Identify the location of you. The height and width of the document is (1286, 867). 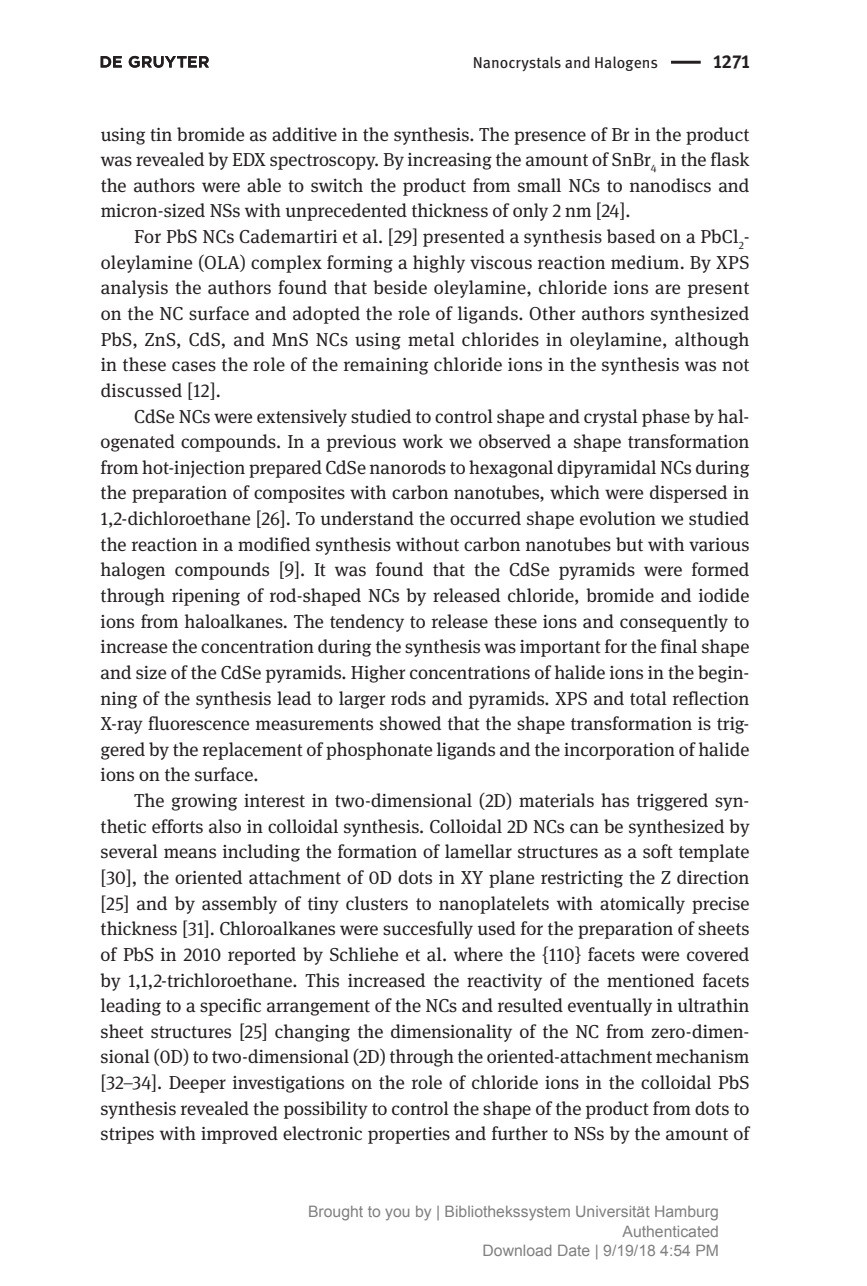
(397, 1214).
